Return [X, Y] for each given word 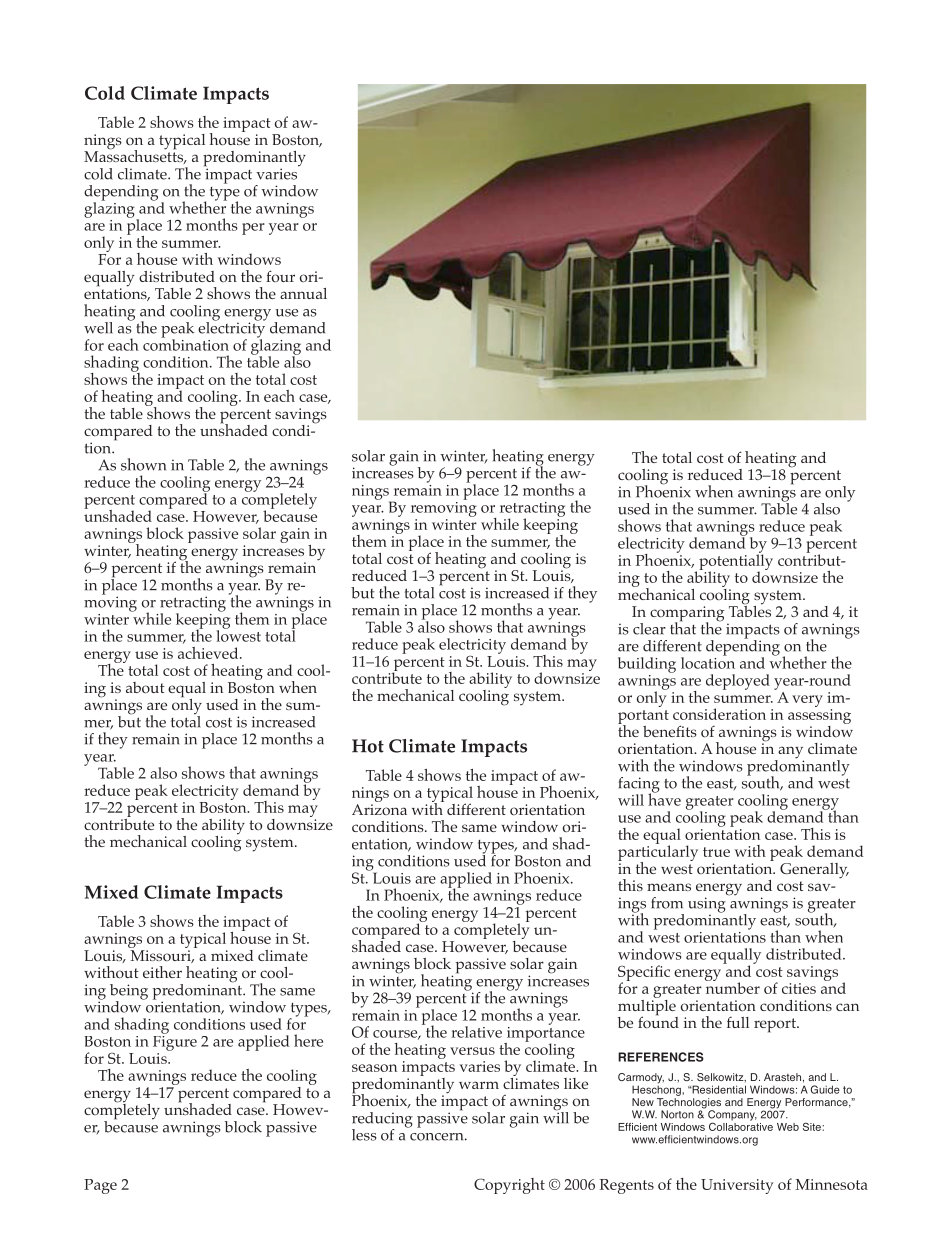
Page [100, 1186]
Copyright [509, 1186]
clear [649, 629]
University [737, 1186]
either [162, 972]
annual [303, 293]
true [716, 852]
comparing [687, 615]
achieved [209, 653]
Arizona [379, 808]
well [98, 328]
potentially [736, 562]
